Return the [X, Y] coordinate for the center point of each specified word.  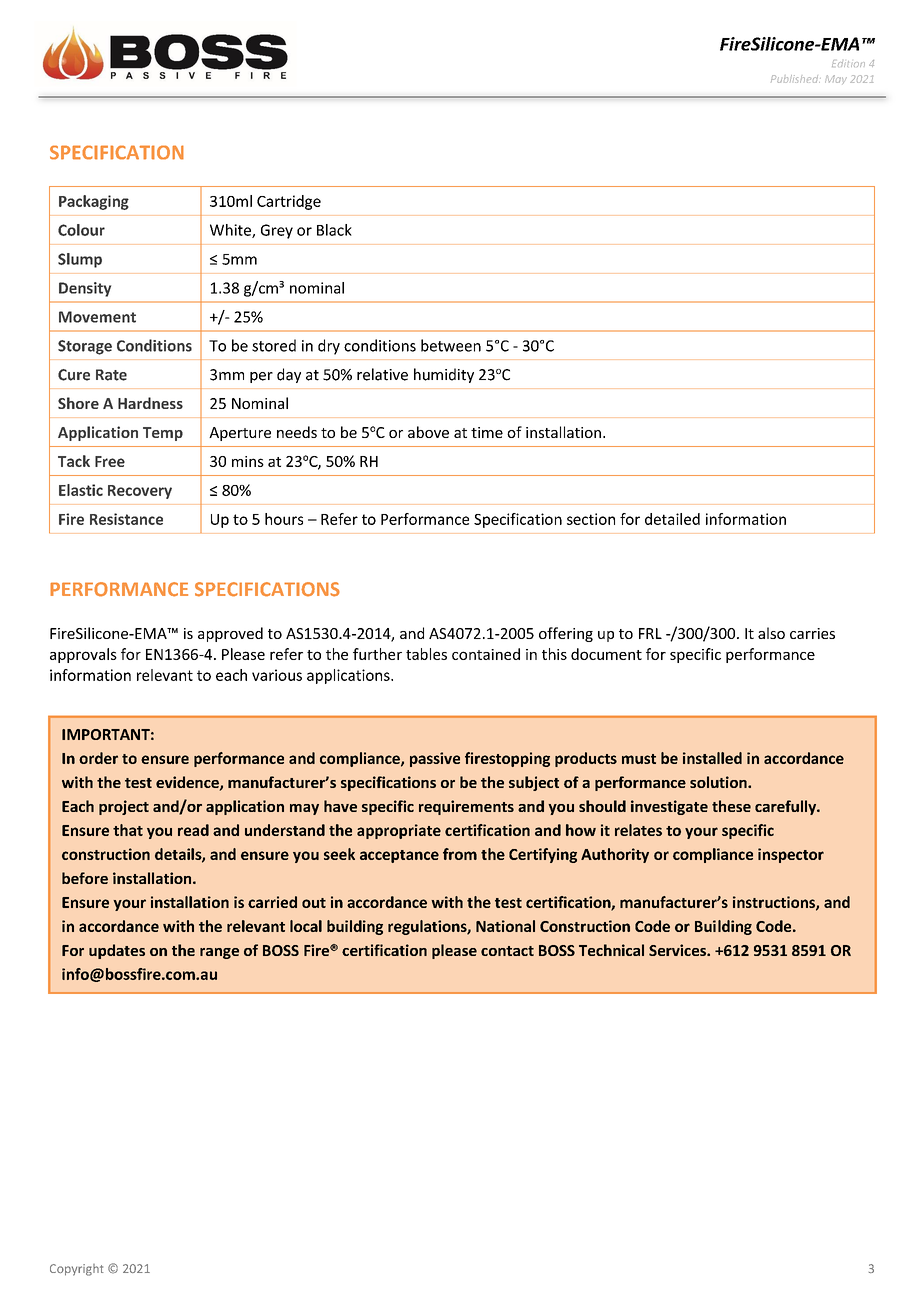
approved [230, 634]
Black [334, 230]
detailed [672, 519]
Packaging [94, 202]
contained [486, 654]
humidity [444, 375]
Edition [848, 63]
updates [117, 951]
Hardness [150, 403]
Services [678, 950]
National [505, 926]
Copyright [77, 1270]
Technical [611, 950]
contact [507, 951]
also [771, 633]
